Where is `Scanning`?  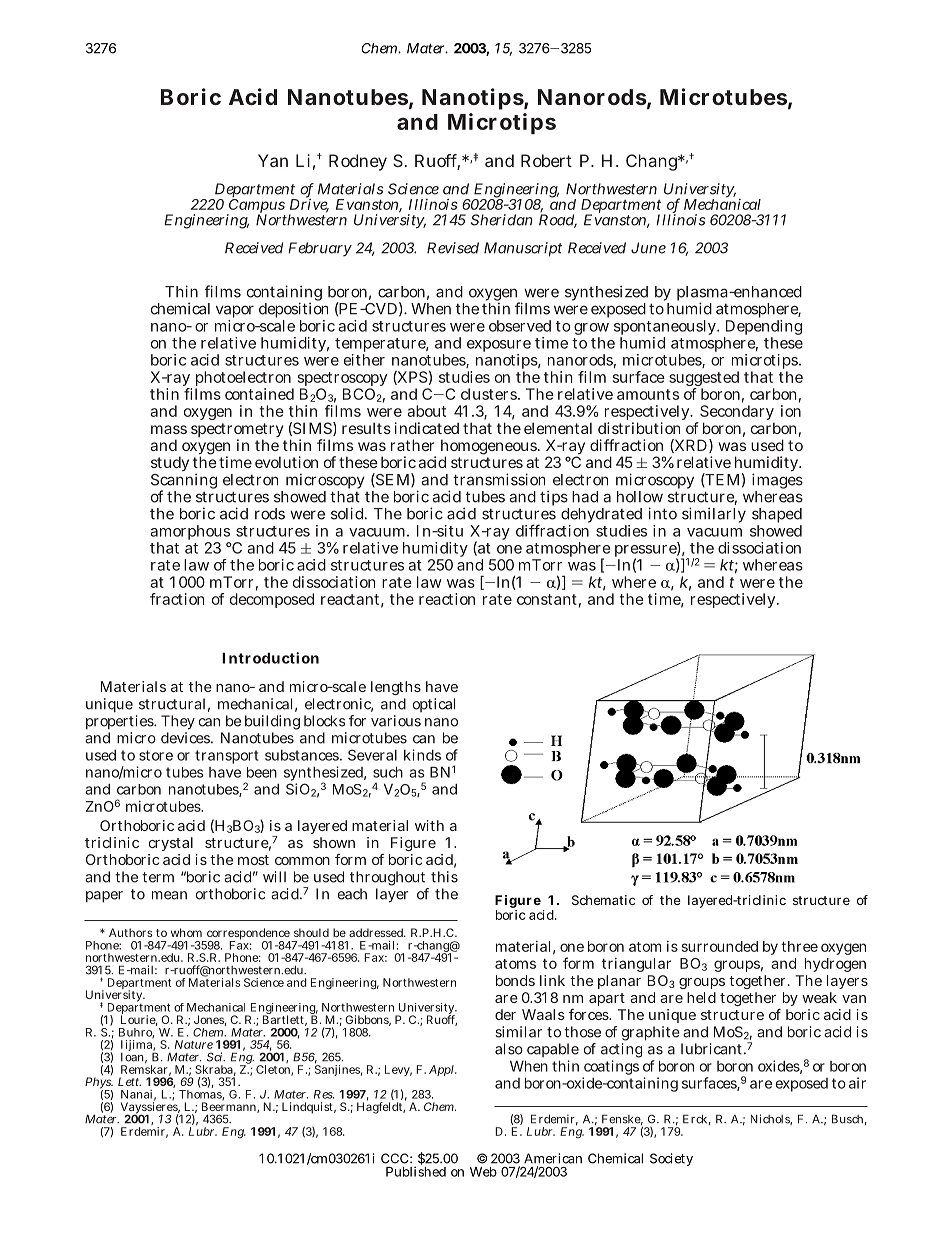
Scanning is located at coordinates (184, 482).
